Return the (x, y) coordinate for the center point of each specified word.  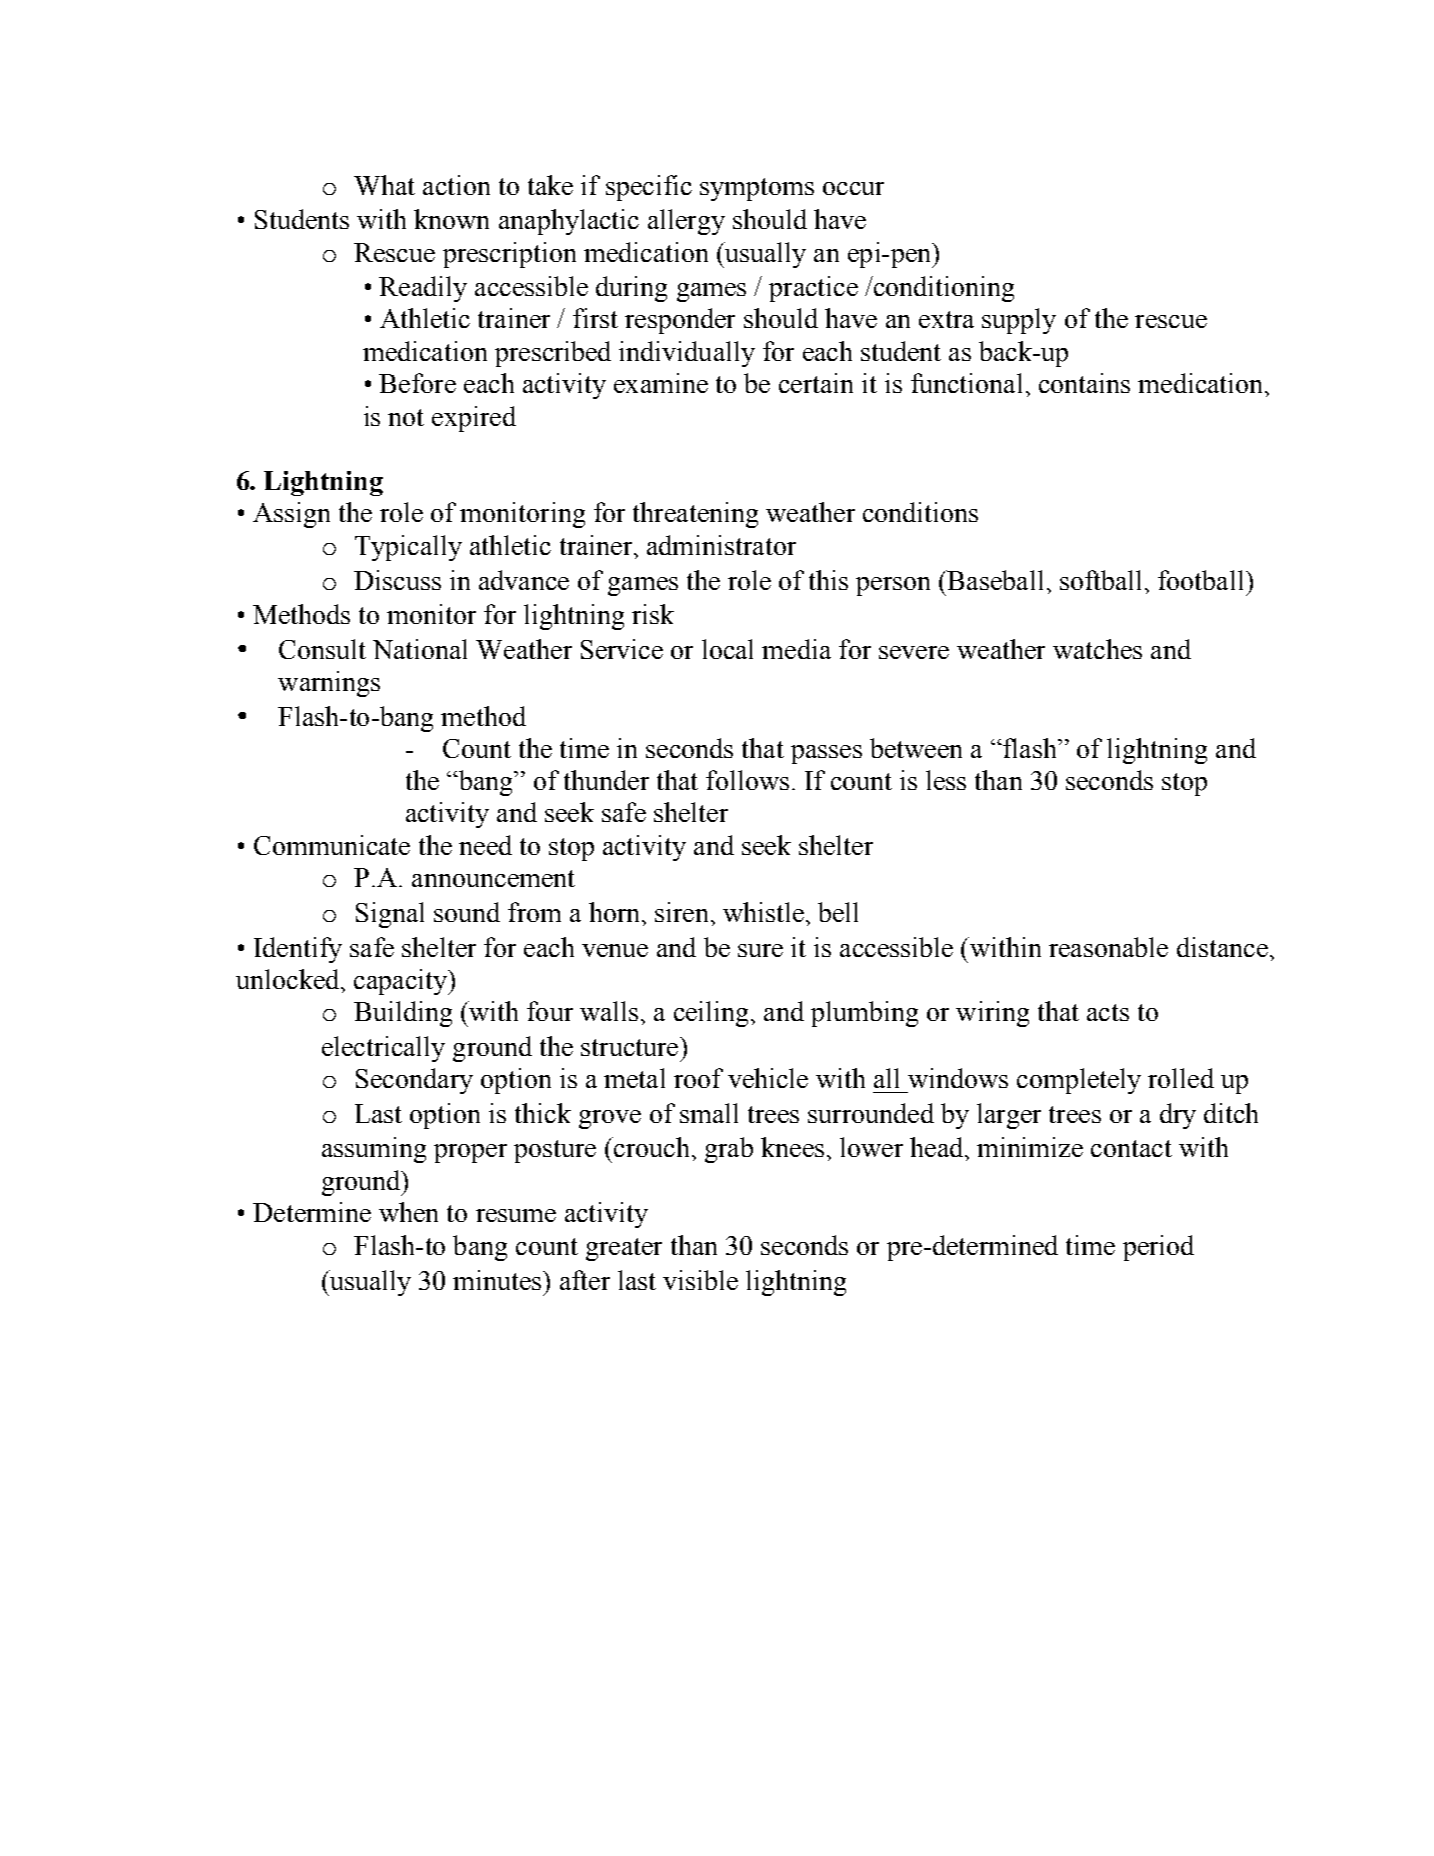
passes (826, 754)
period (1158, 1248)
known (451, 219)
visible (700, 1280)
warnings (329, 684)
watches (1097, 649)
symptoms (757, 189)
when (408, 1212)
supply (1019, 321)
